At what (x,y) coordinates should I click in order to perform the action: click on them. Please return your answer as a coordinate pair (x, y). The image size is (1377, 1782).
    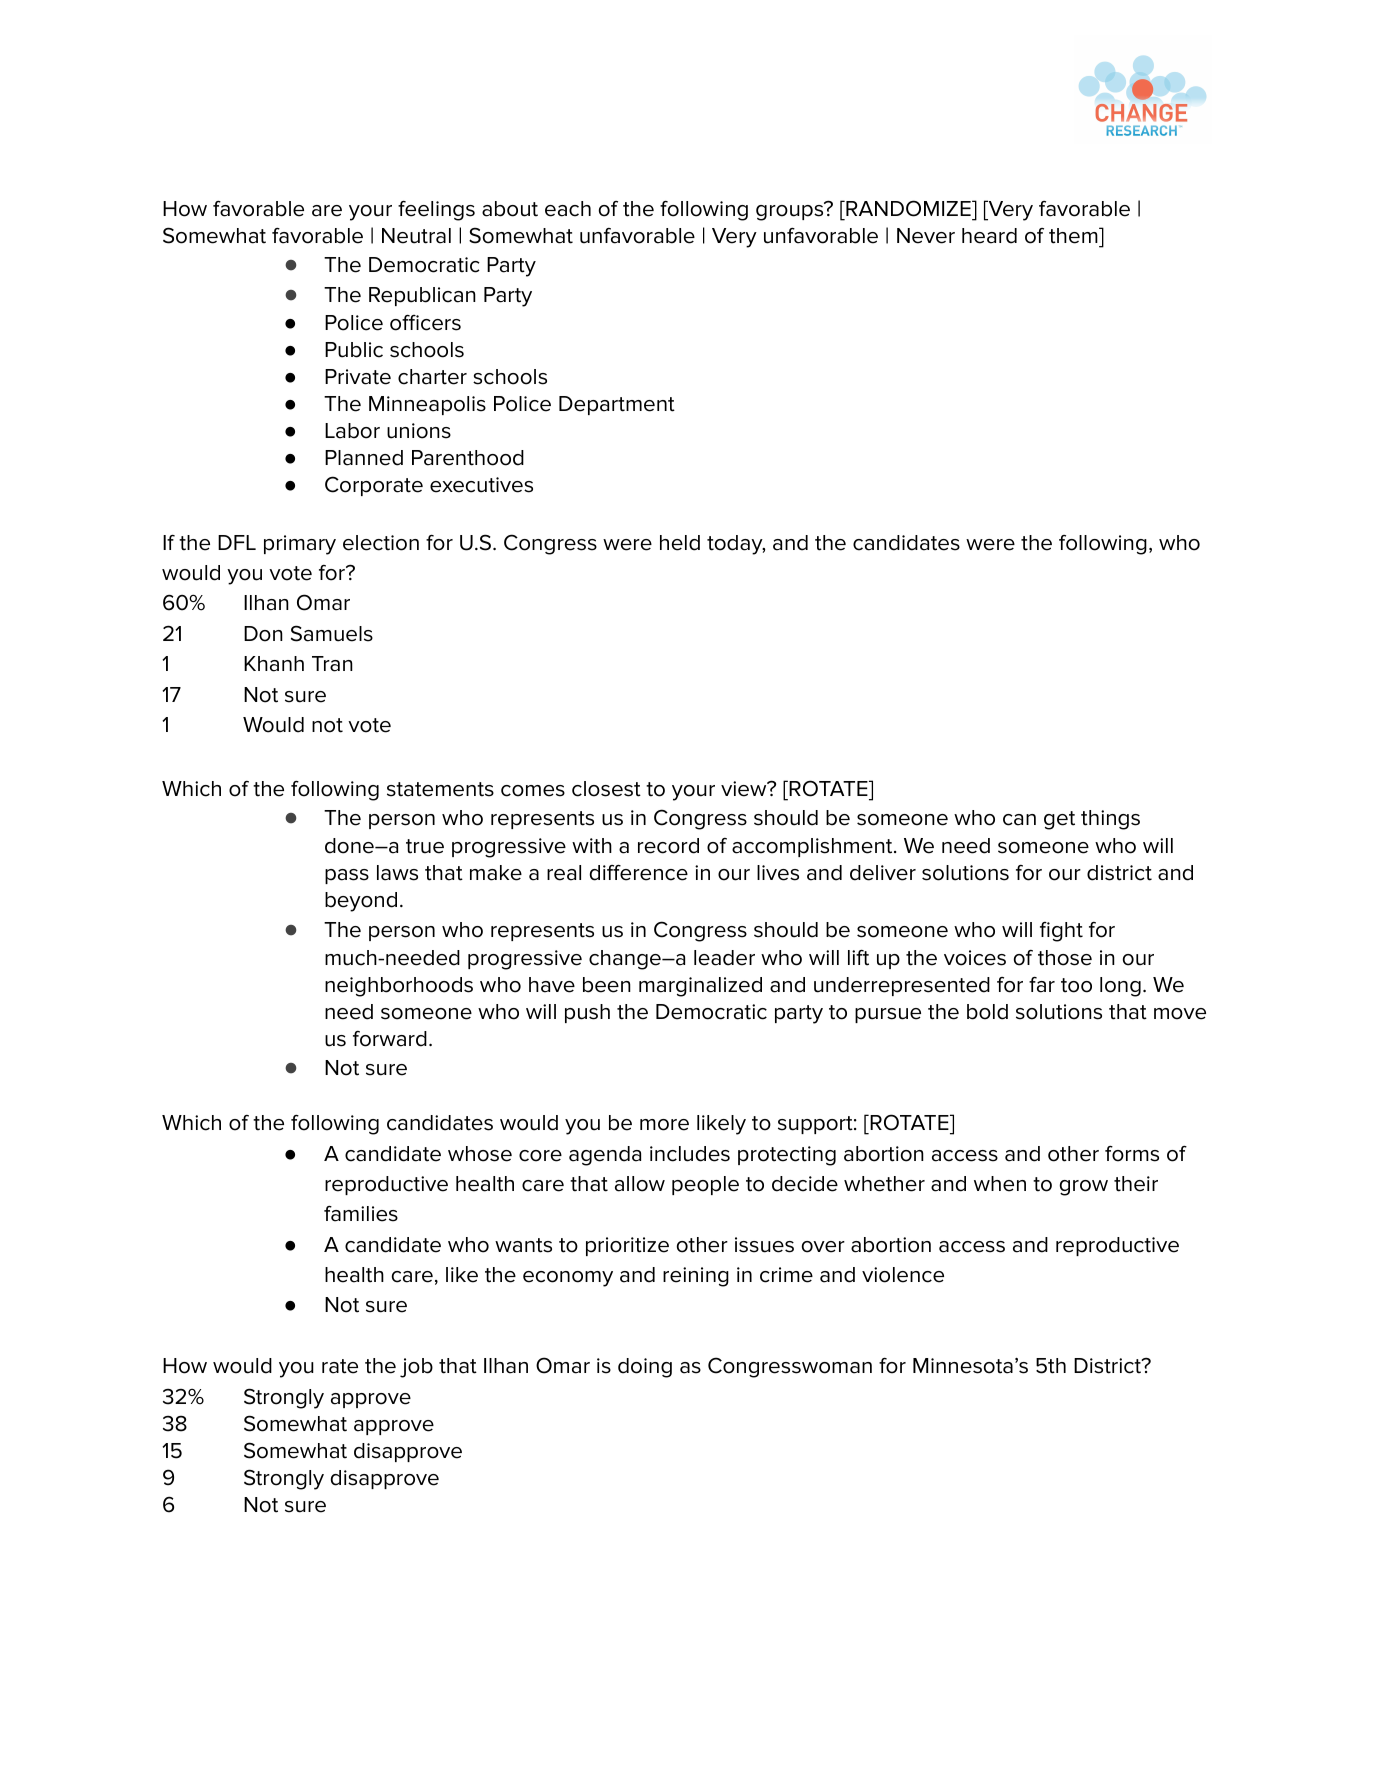
    Looking at the image, I should click on (1074, 235).
